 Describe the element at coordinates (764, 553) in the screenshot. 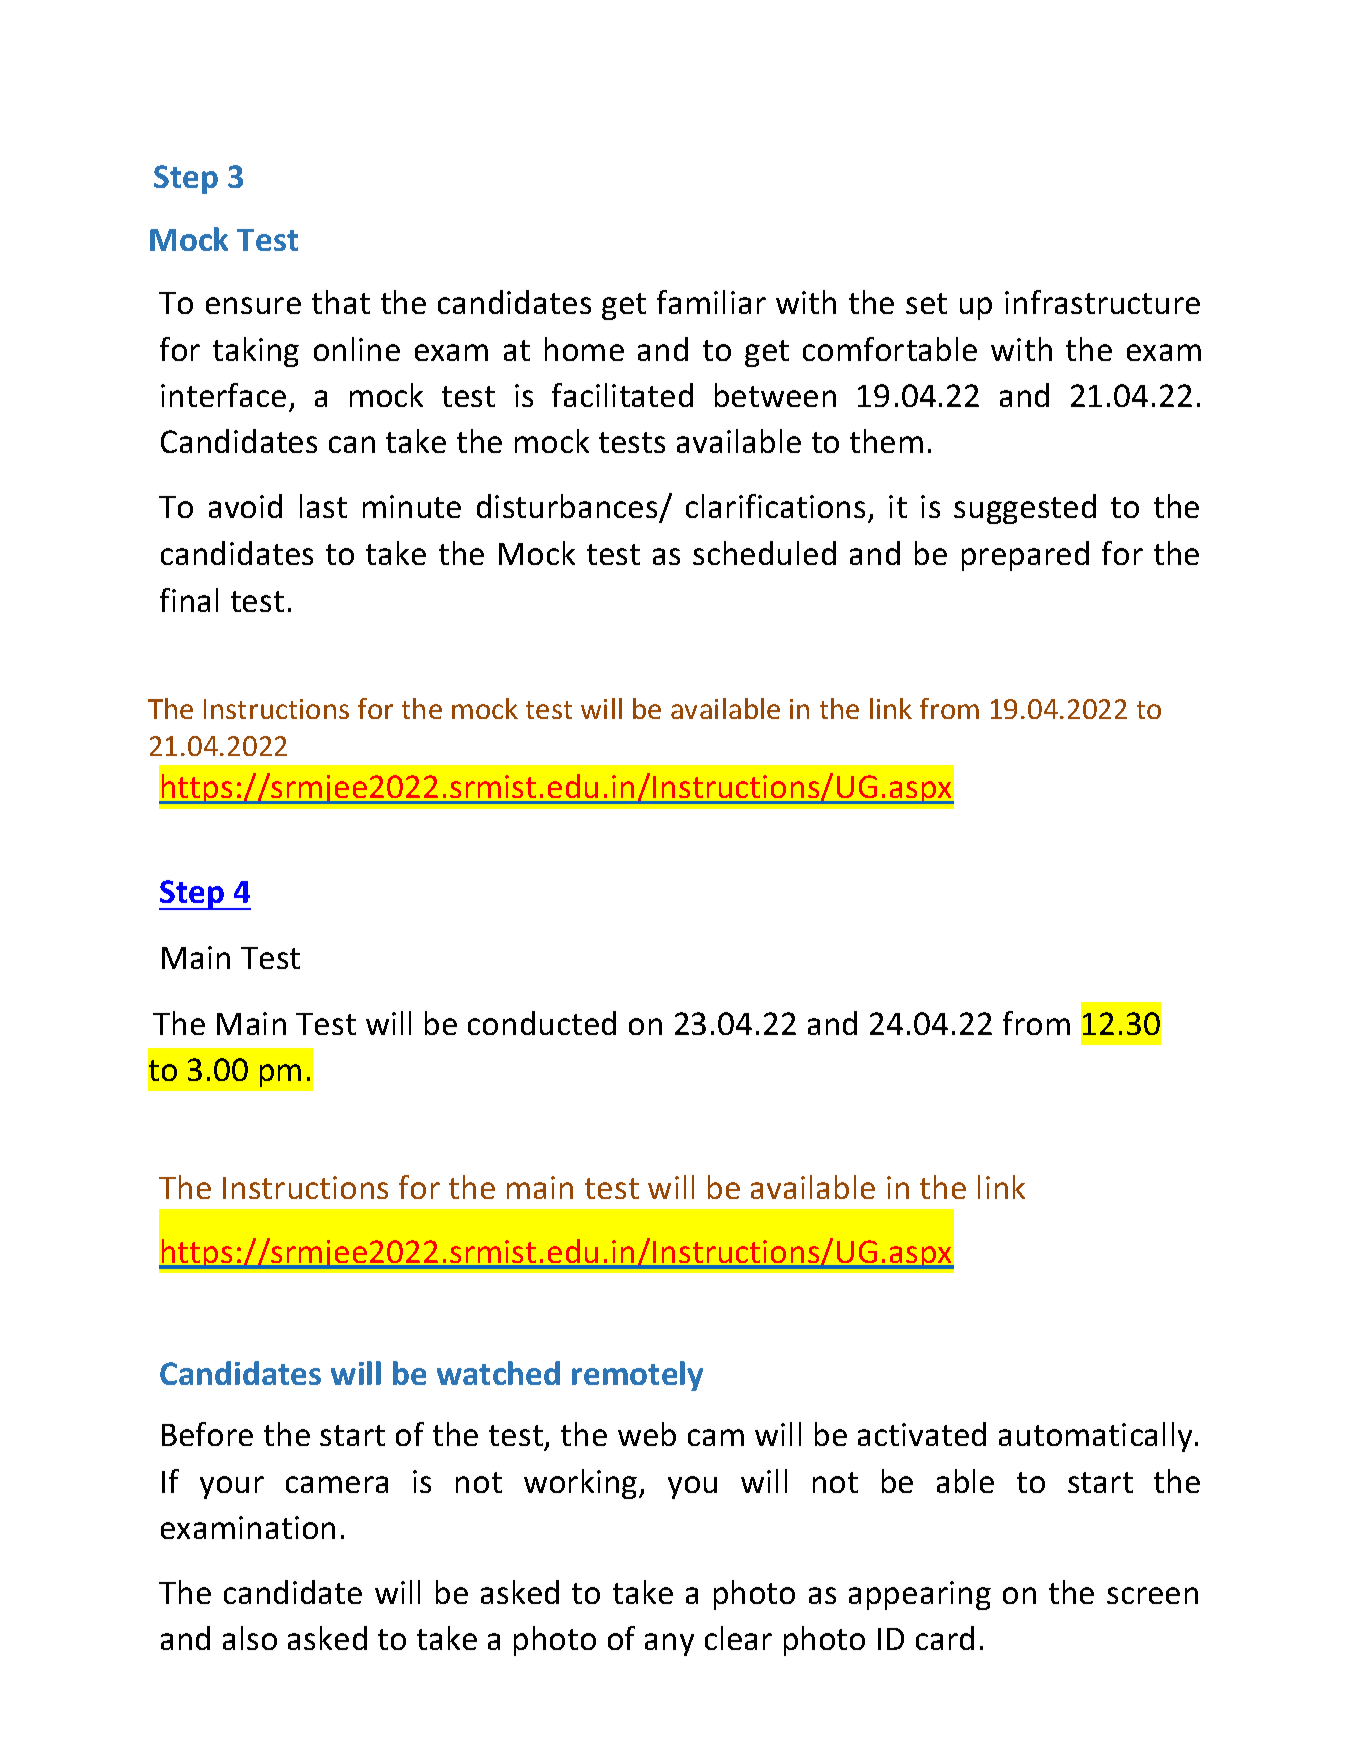

I see `scheduled` at that location.
